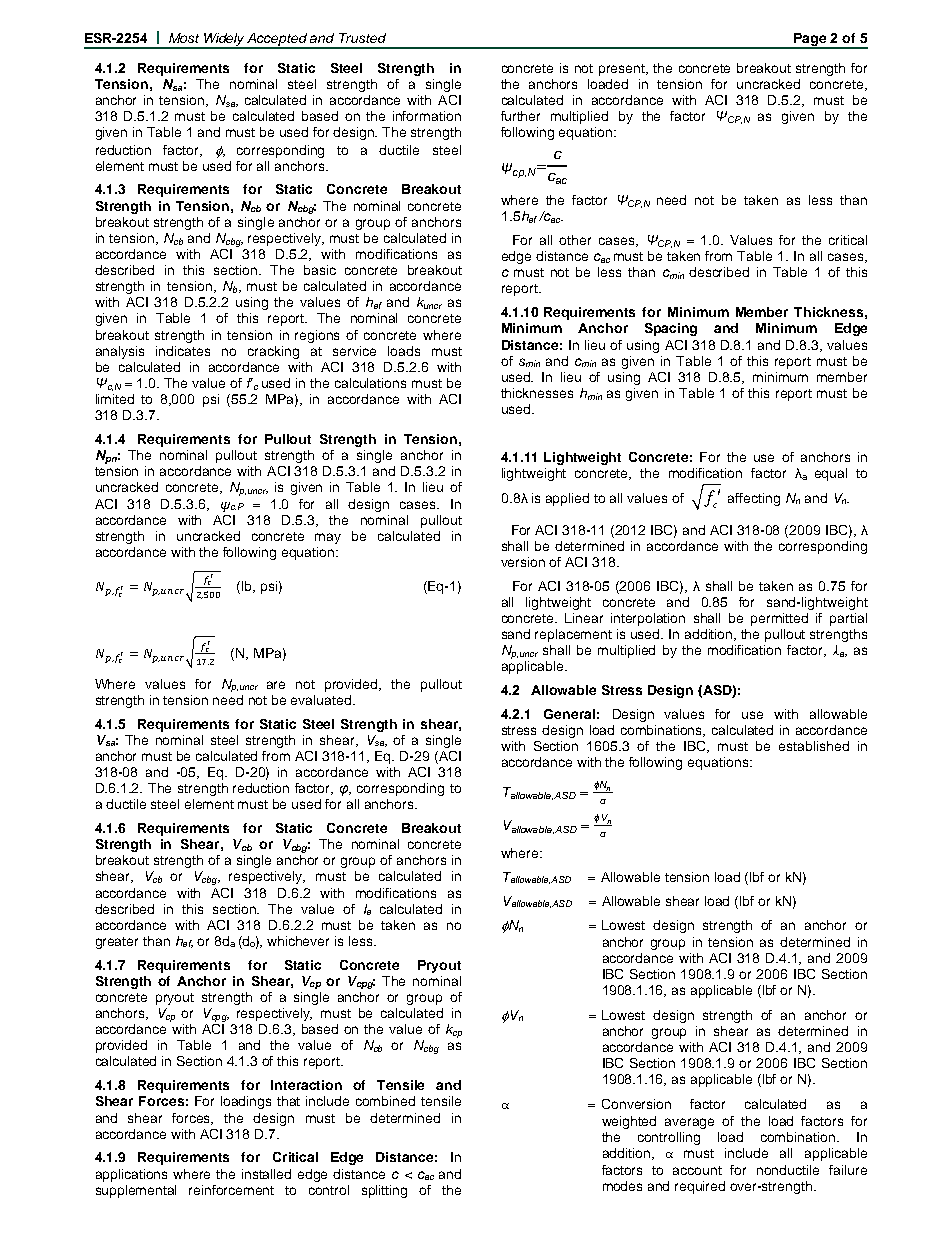 The image size is (952, 1233). What do you see at coordinates (811, 40) in the document?
I see `Page` at bounding box center [811, 40].
